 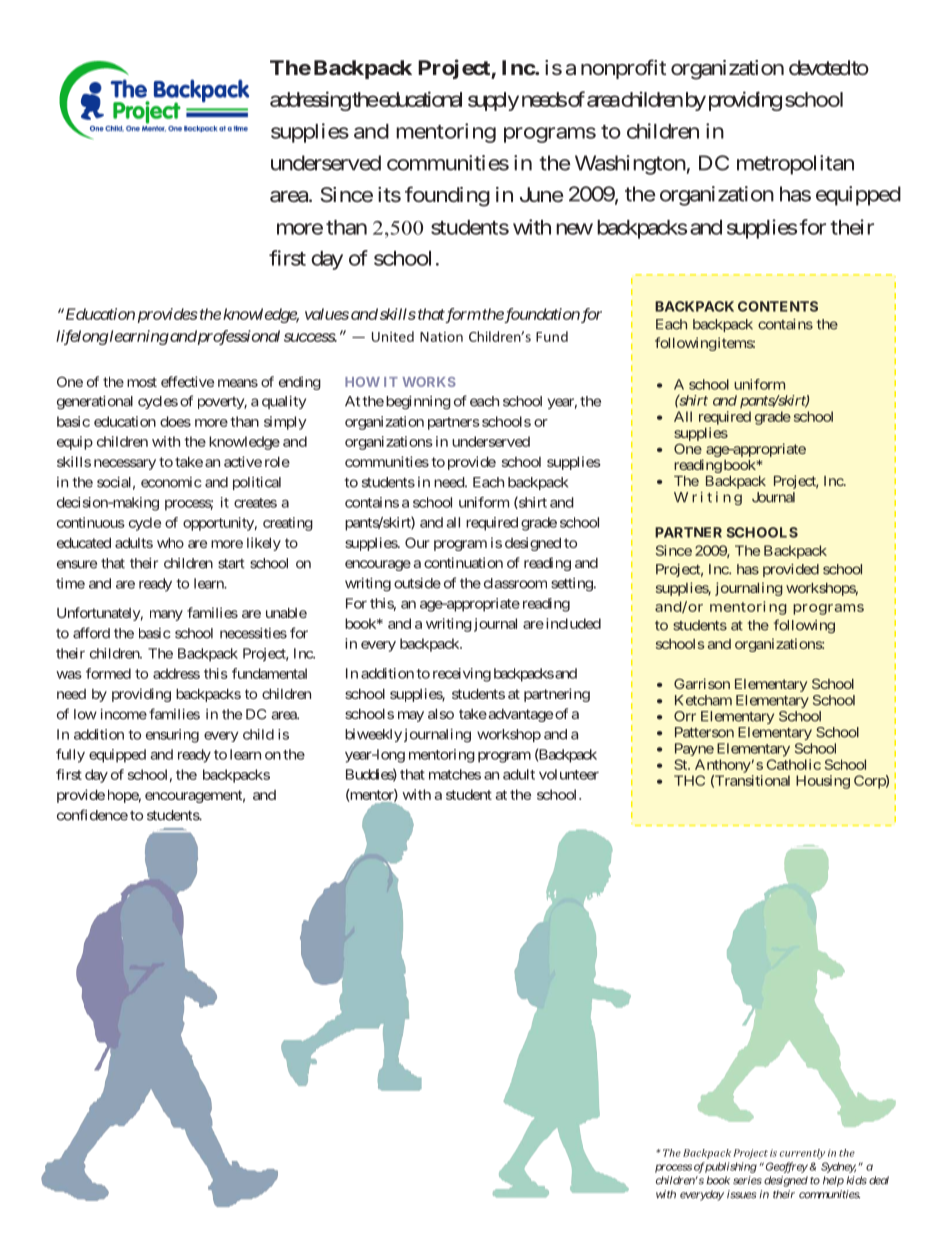 What do you see at coordinates (493, 101) in the screenshot?
I see `supply` at bounding box center [493, 101].
